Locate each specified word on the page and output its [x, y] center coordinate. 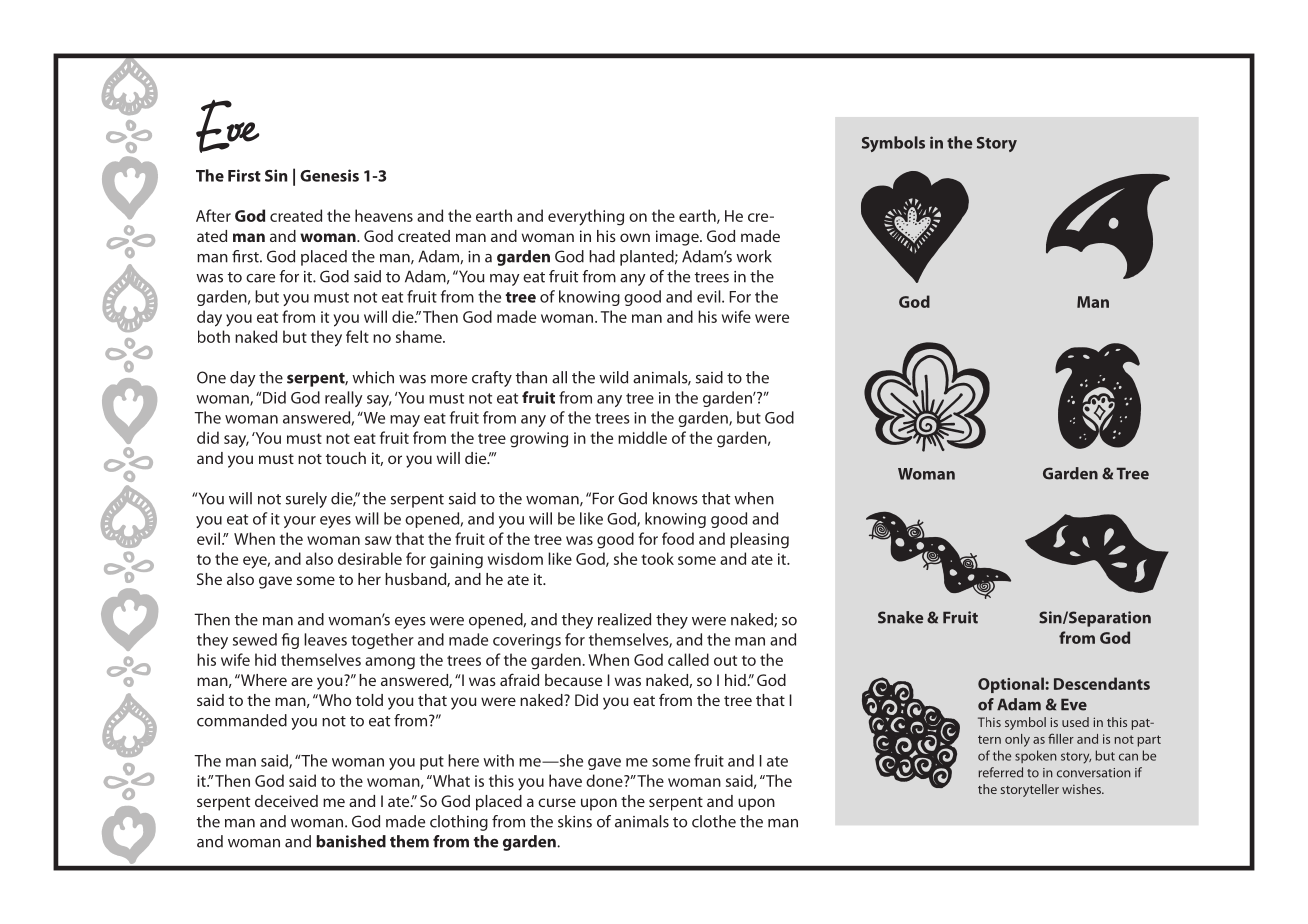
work [754, 256]
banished [351, 841]
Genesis [329, 175]
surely [306, 500]
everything [586, 217]
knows [675, 498]
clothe [714, 821]
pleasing [759, 540]
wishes [1082, 789]
